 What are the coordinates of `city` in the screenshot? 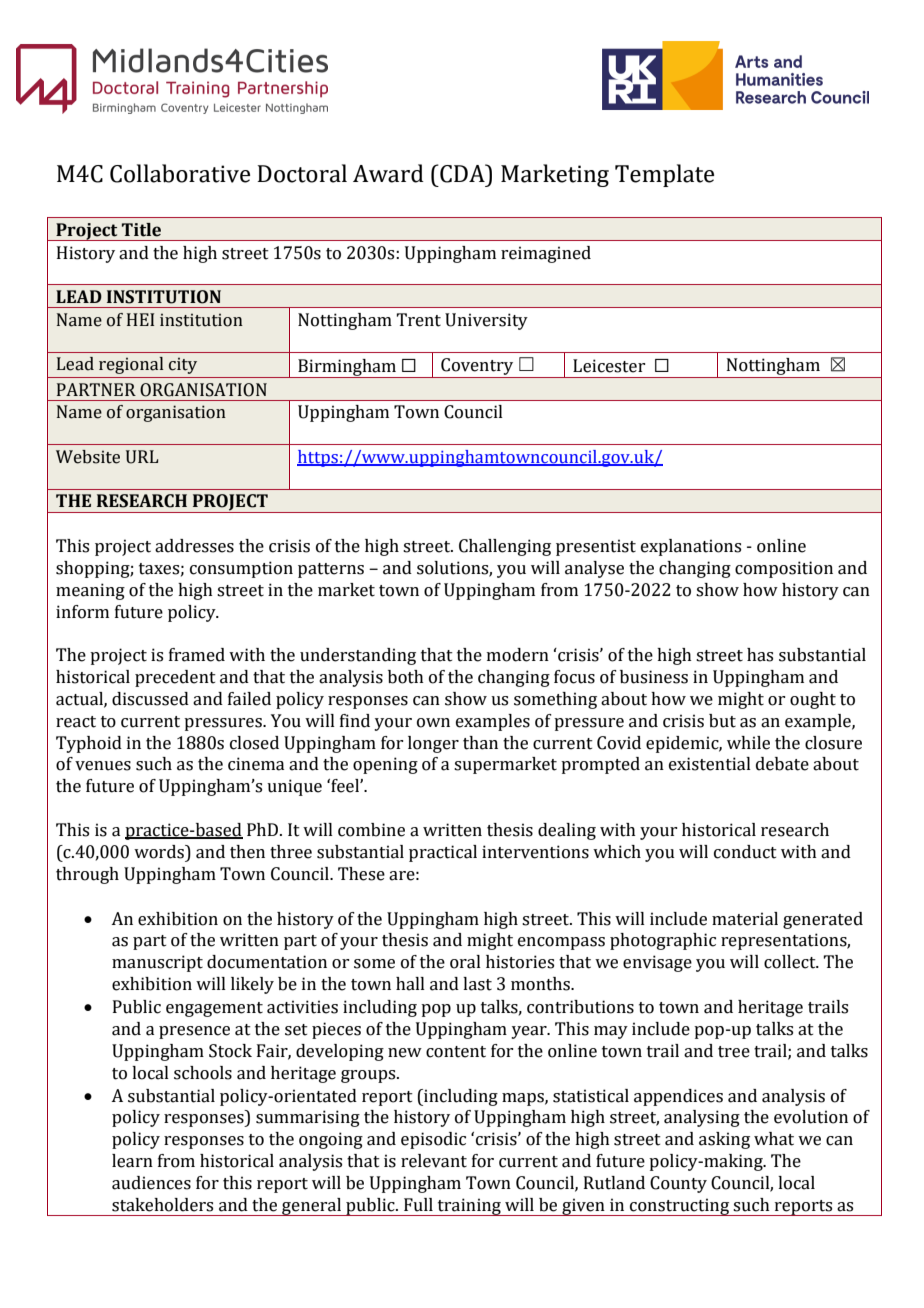 It's located at (183, 365).
